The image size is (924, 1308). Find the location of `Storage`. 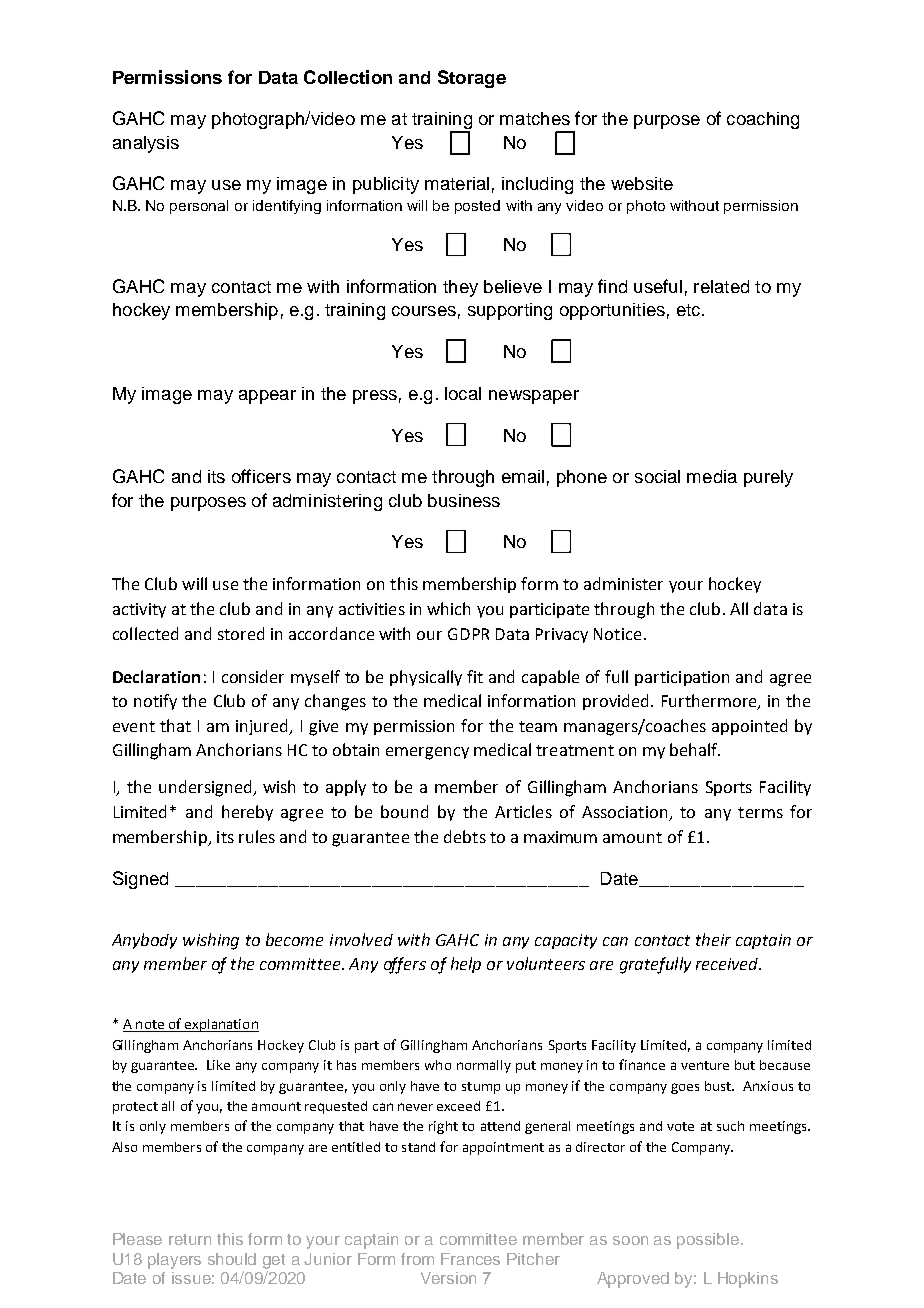

Storage is located at coordinates (472, 79).
